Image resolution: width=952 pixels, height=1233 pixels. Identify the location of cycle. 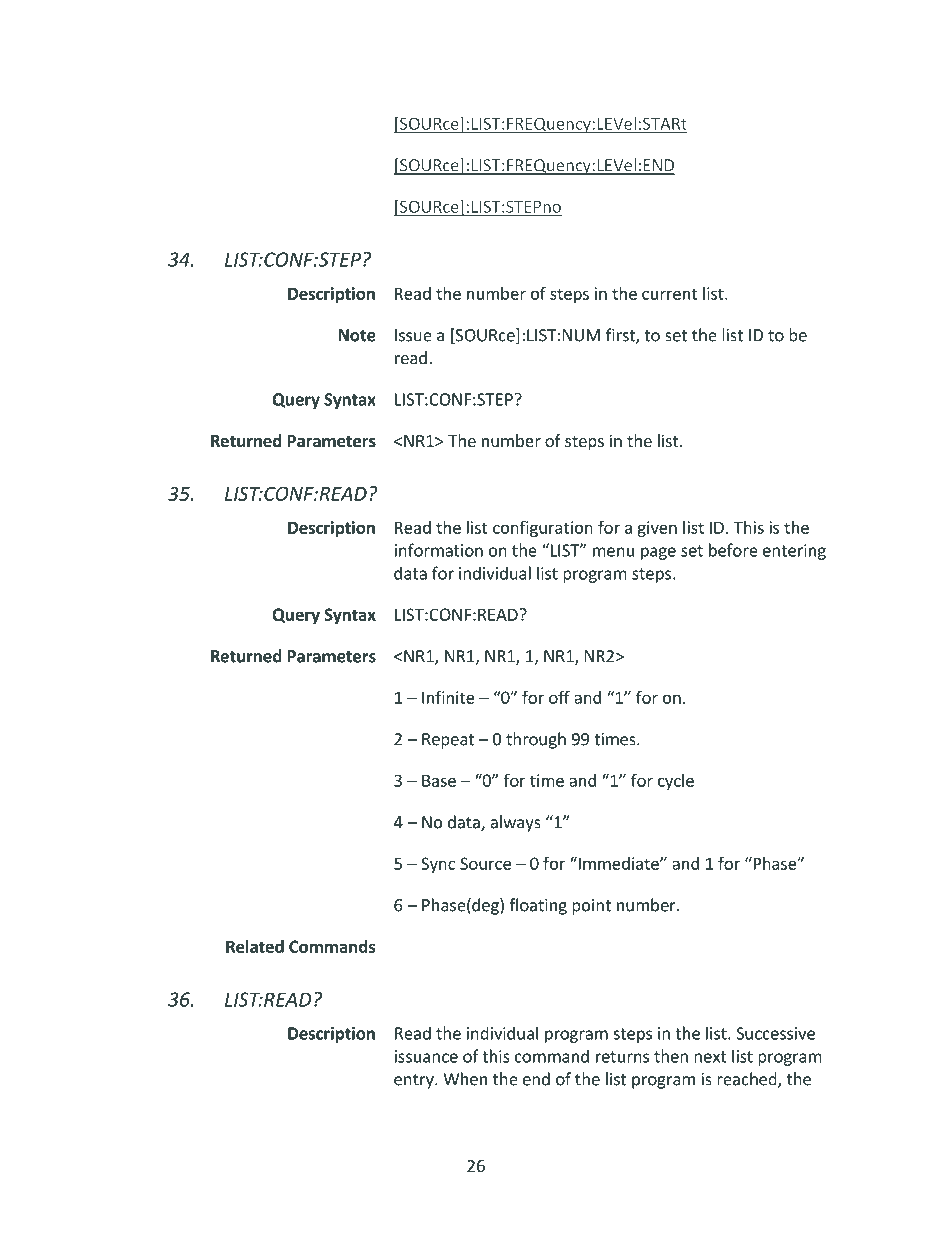
(676, 782).
